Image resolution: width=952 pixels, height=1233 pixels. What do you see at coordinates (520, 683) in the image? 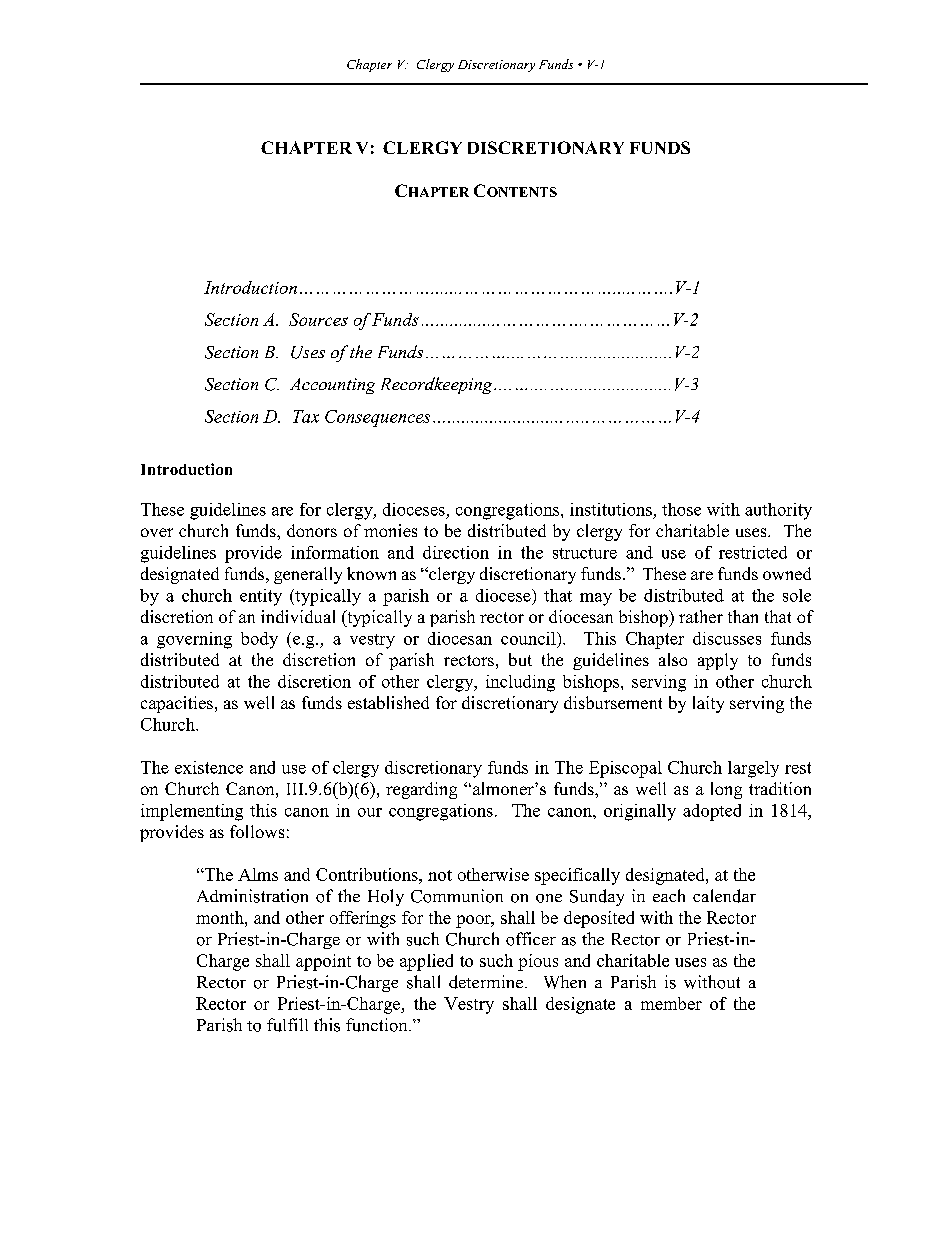
I see `including` at bounding box center [520, 683].
